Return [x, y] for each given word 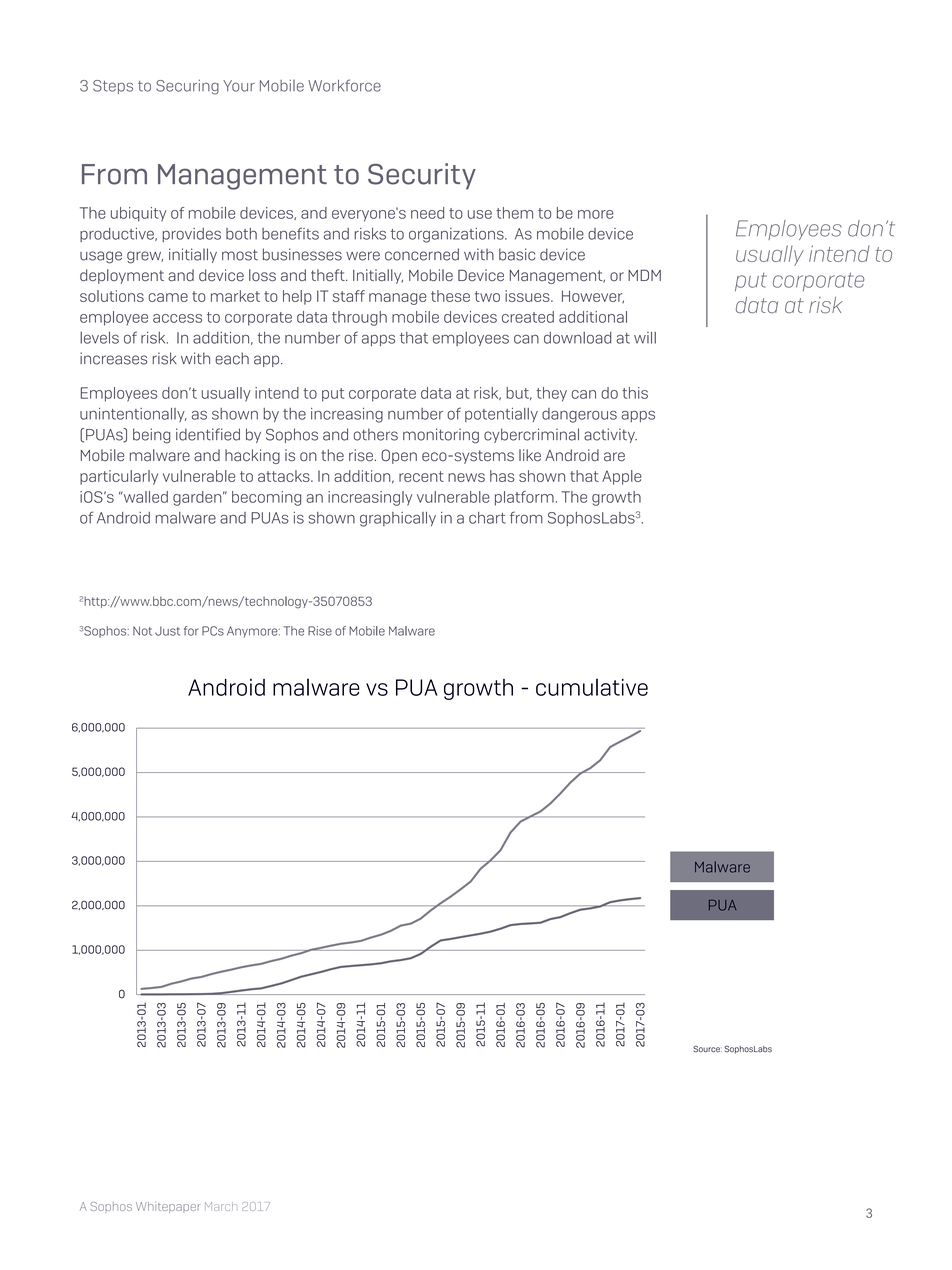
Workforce [344, 85]
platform [524, 498]
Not [142, 631]
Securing [187, 87]
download [578, 338]
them [514, 213]
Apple [622, 477]
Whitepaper [168, 1207]
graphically [398, 519]
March [221, 1206]
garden [198, 498]
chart [487, 518]
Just [167, 631]
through [359, 318]
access [177, 318]
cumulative [592, 687]
